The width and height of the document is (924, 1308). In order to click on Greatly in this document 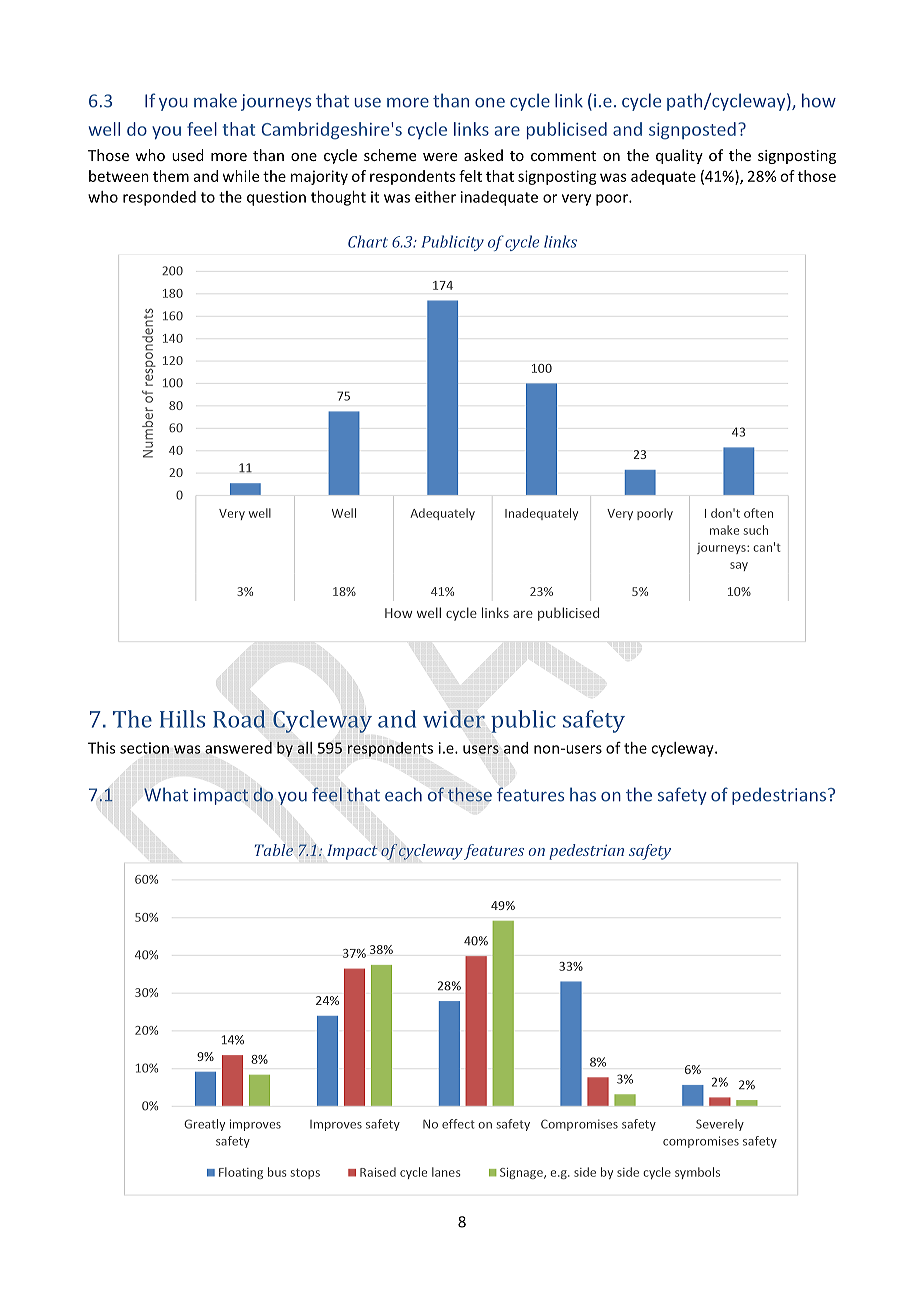, I will do `click(204, 1125)`.
